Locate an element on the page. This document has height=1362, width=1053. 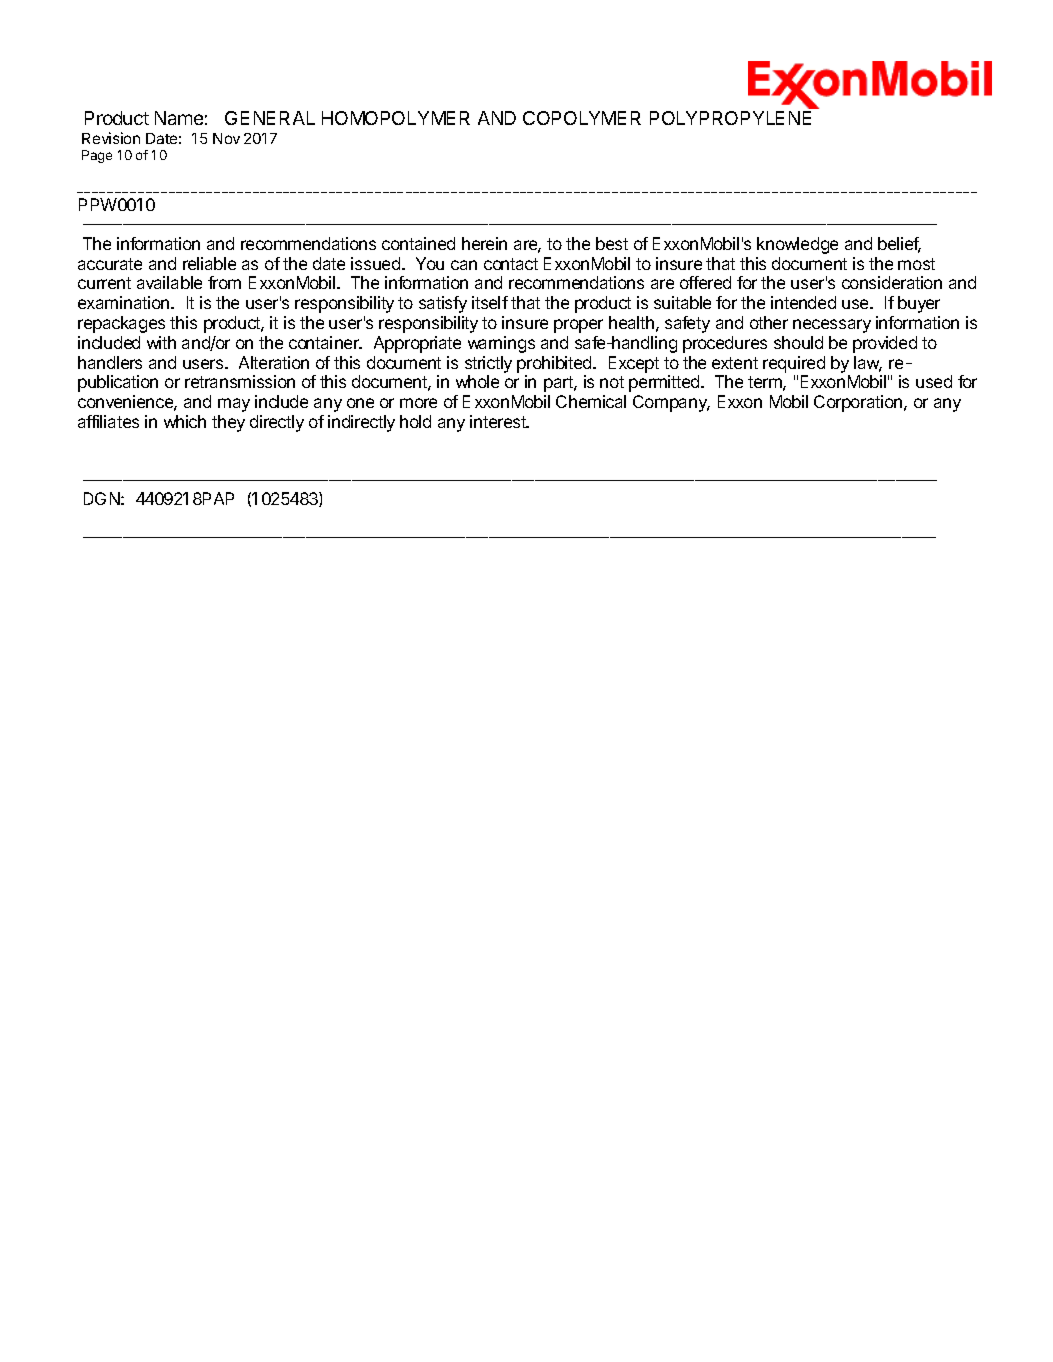
interest is located at coordinates (499, 421).
